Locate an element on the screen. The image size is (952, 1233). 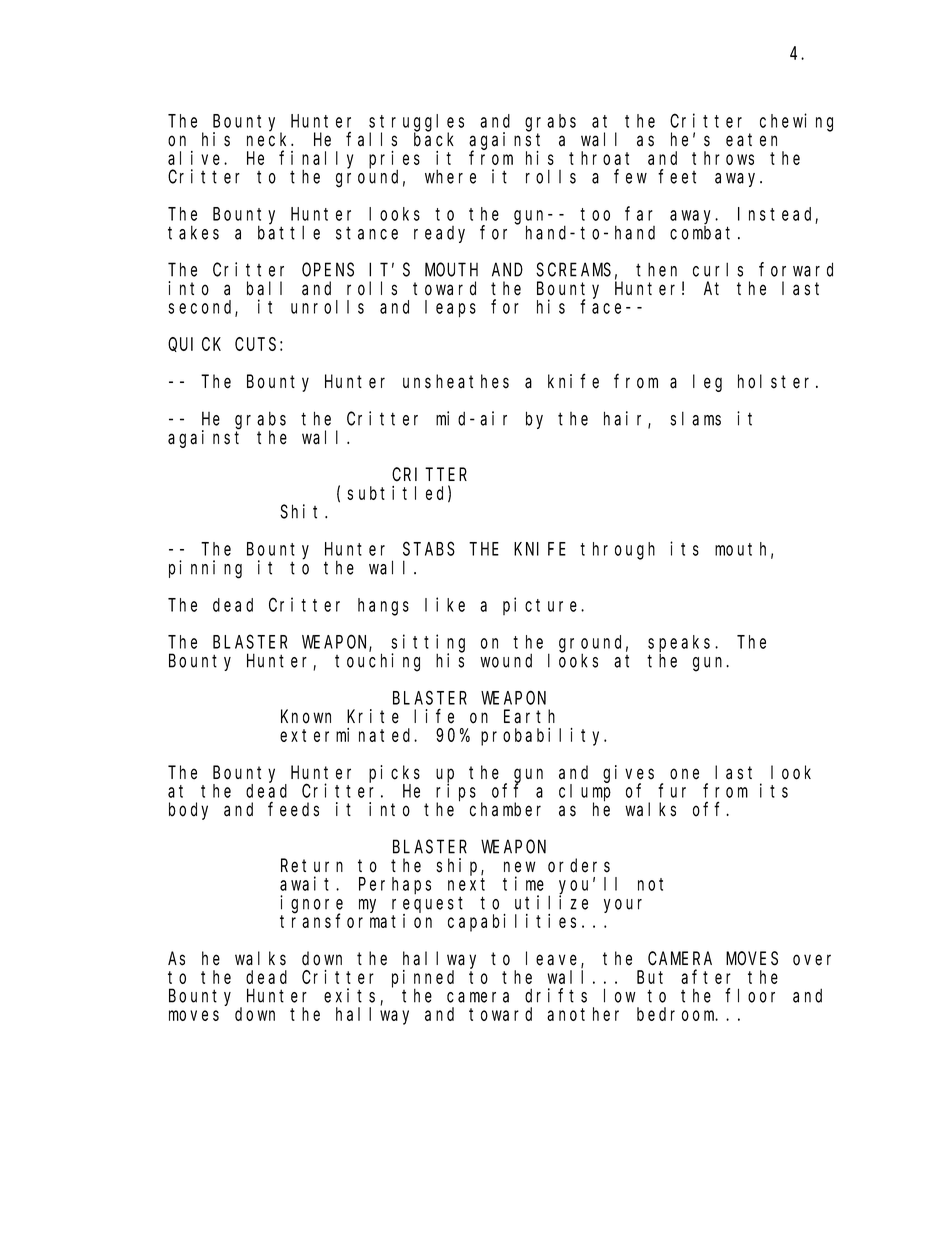
speaks is located at coordinates (682, 643).
